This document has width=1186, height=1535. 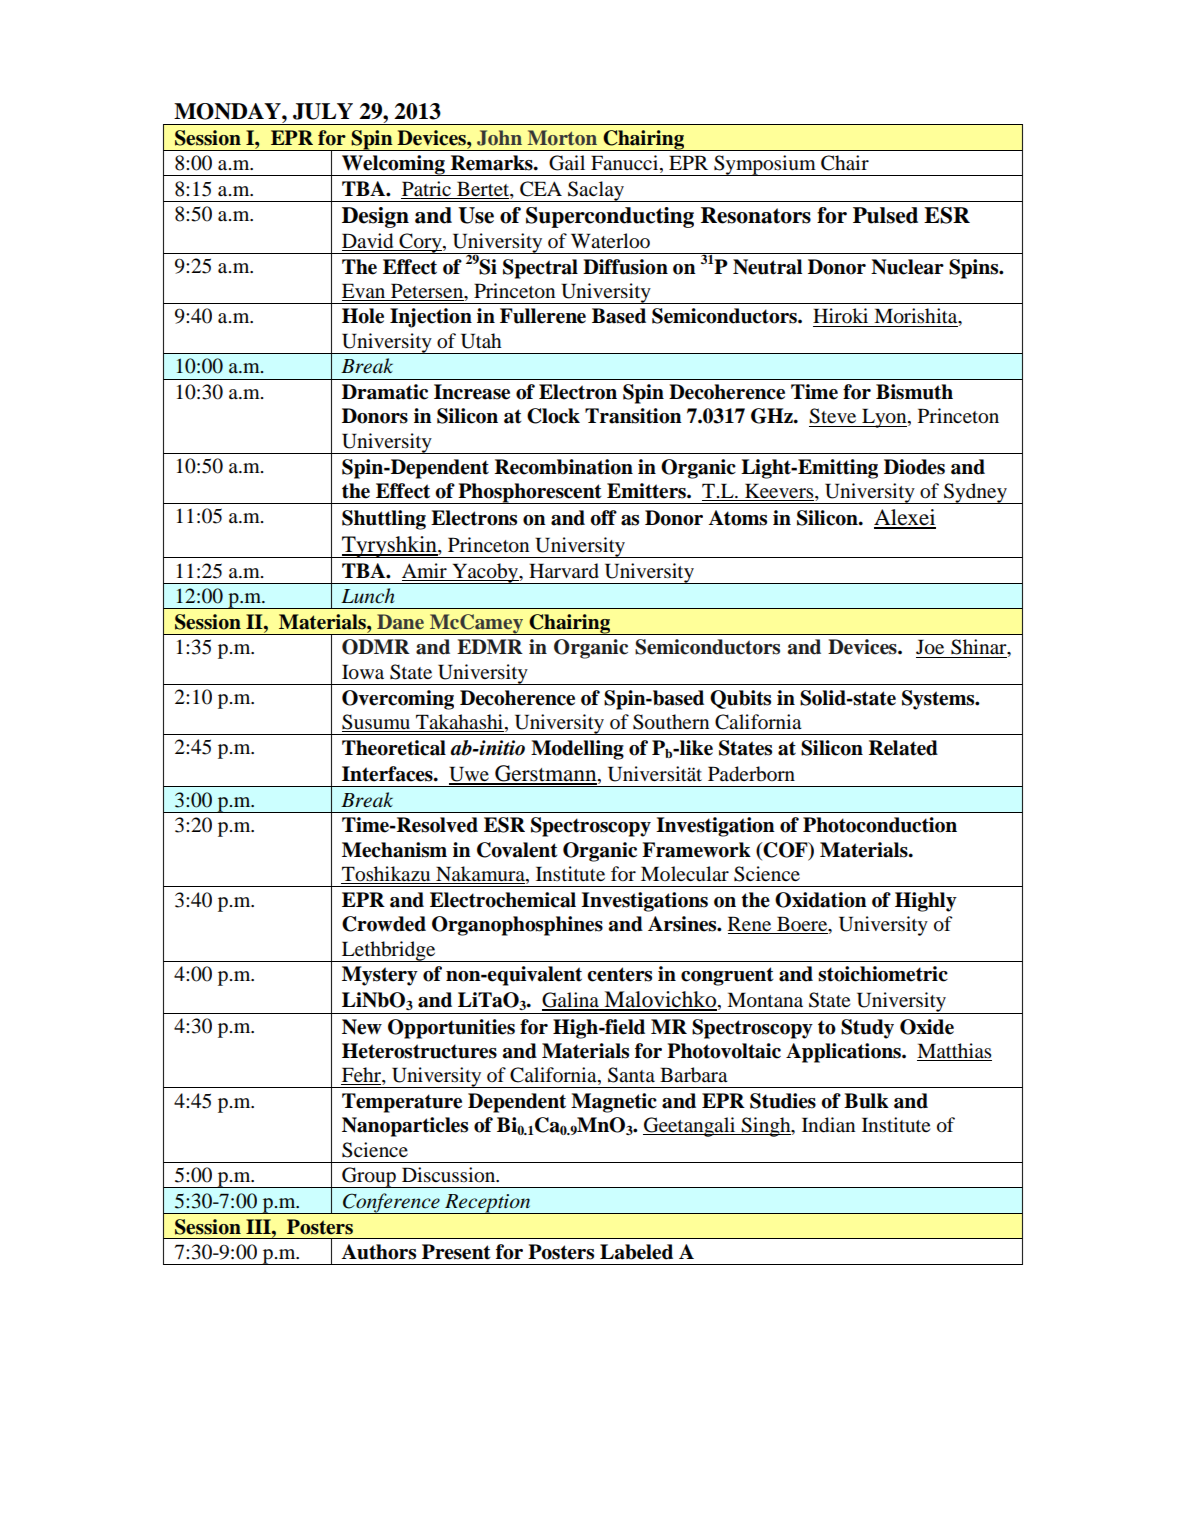 I want to click on JULY, so click(x=323, y=111).
